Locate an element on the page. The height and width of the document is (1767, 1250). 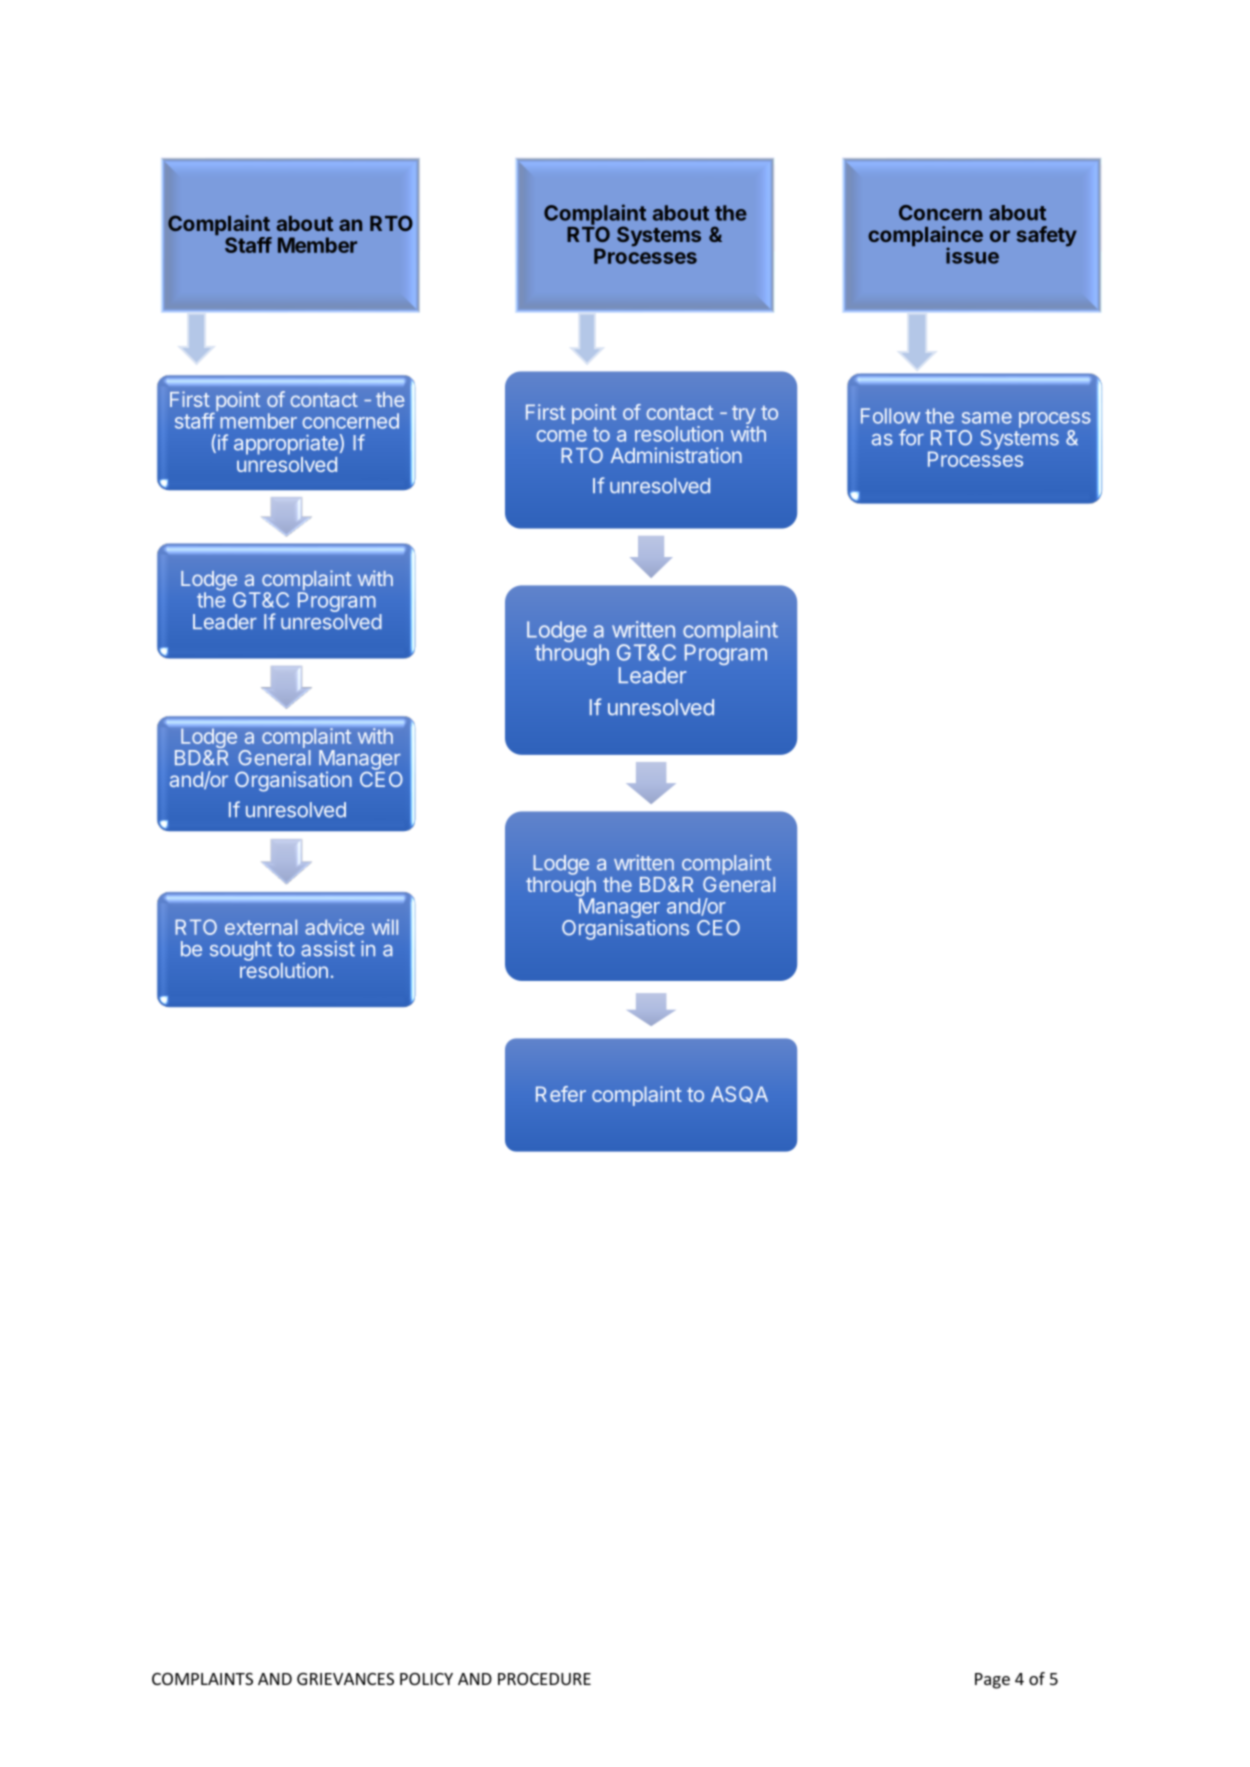
for is located at coordinates (911, 437).
